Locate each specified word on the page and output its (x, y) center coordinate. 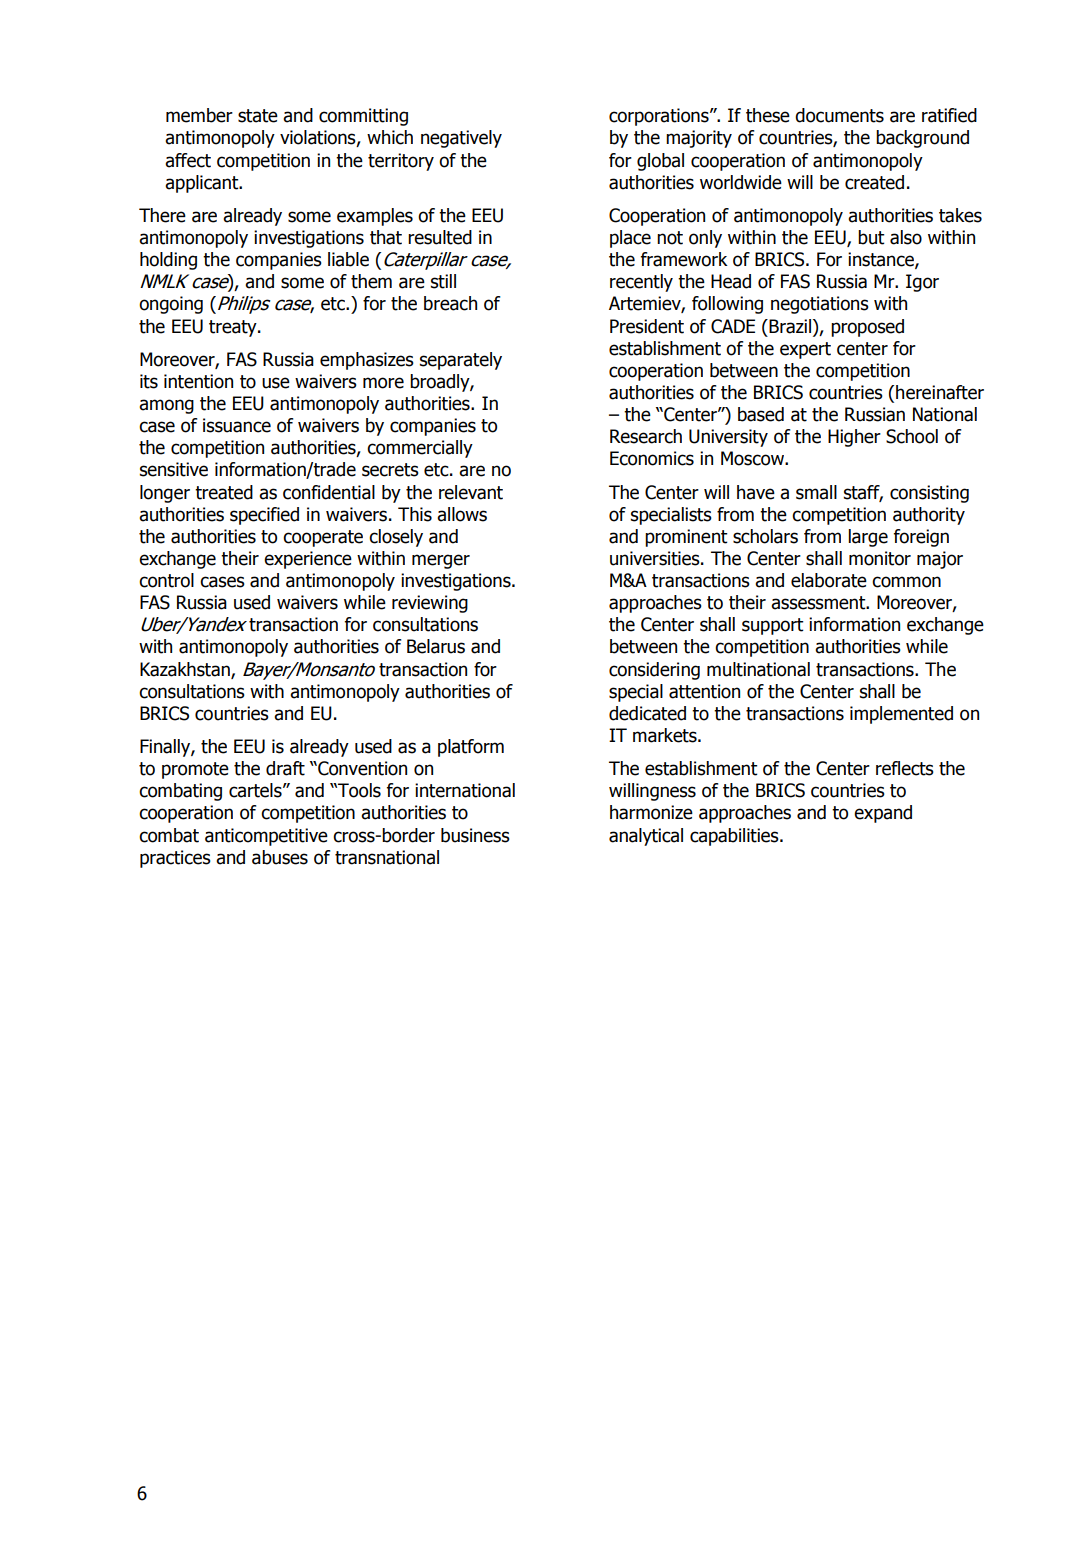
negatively (461, 139)
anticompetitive (266, 837)
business (475, 835)
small (816, 492)
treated (224, 492)
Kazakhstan (186, 670)
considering (654, 671)
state (258, 116)
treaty (234, 328)
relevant (471, 492)
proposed (867, 328)
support (773, 626)
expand (883, 814)
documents (839, 115)
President (647, 326)
